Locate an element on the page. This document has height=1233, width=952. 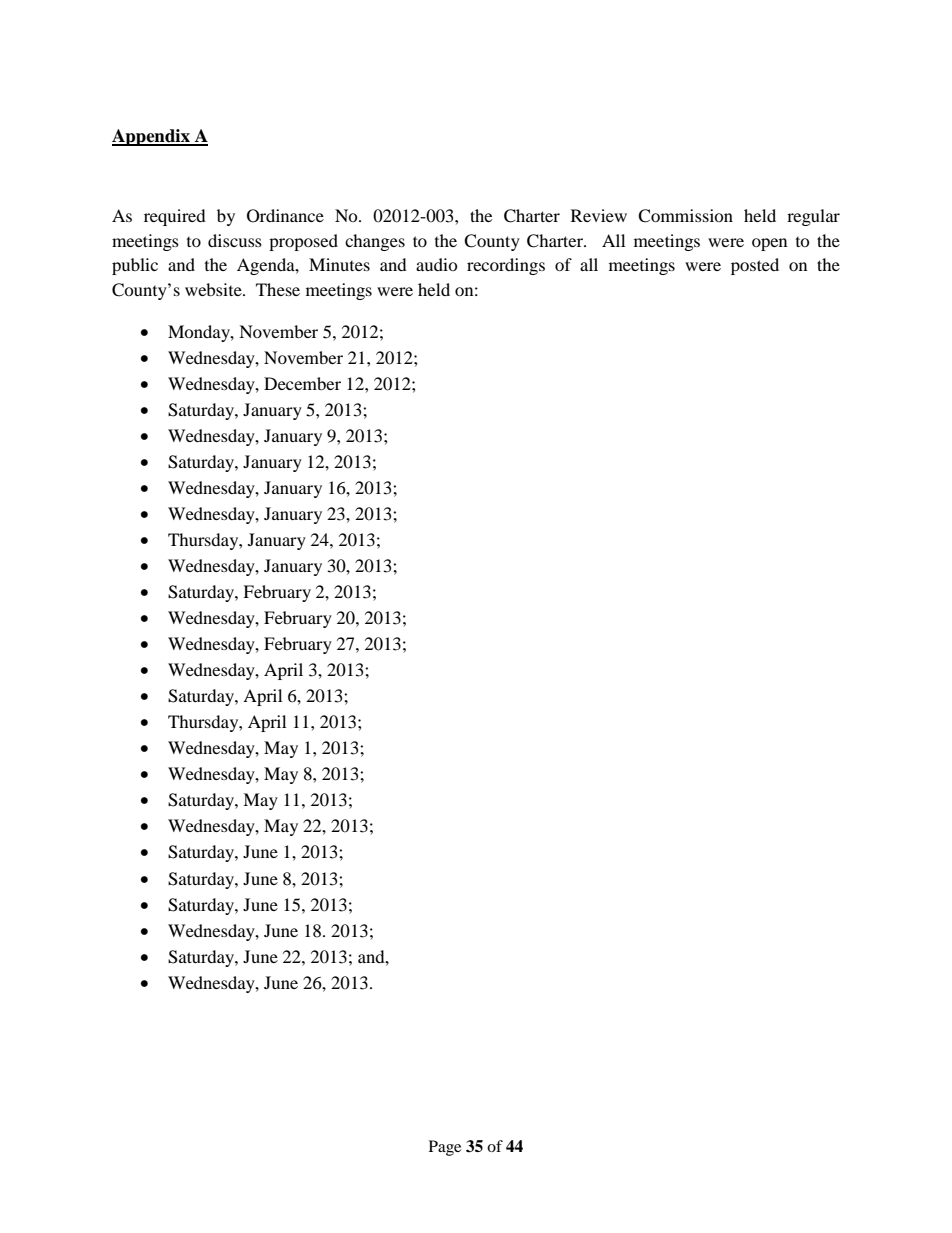
audio is located at coordinates (437, 264).
